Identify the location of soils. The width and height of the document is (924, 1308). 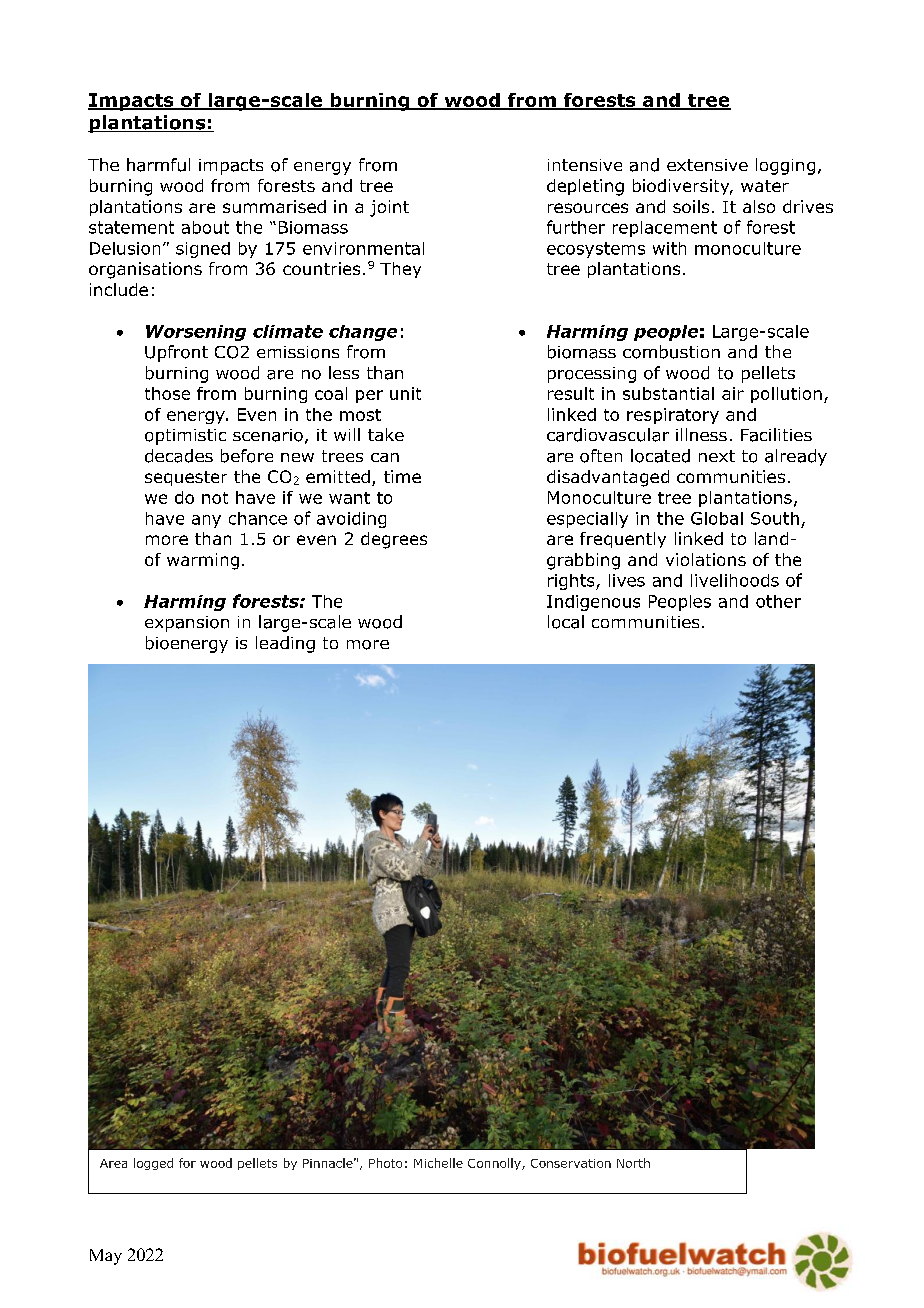
(691, 206).
